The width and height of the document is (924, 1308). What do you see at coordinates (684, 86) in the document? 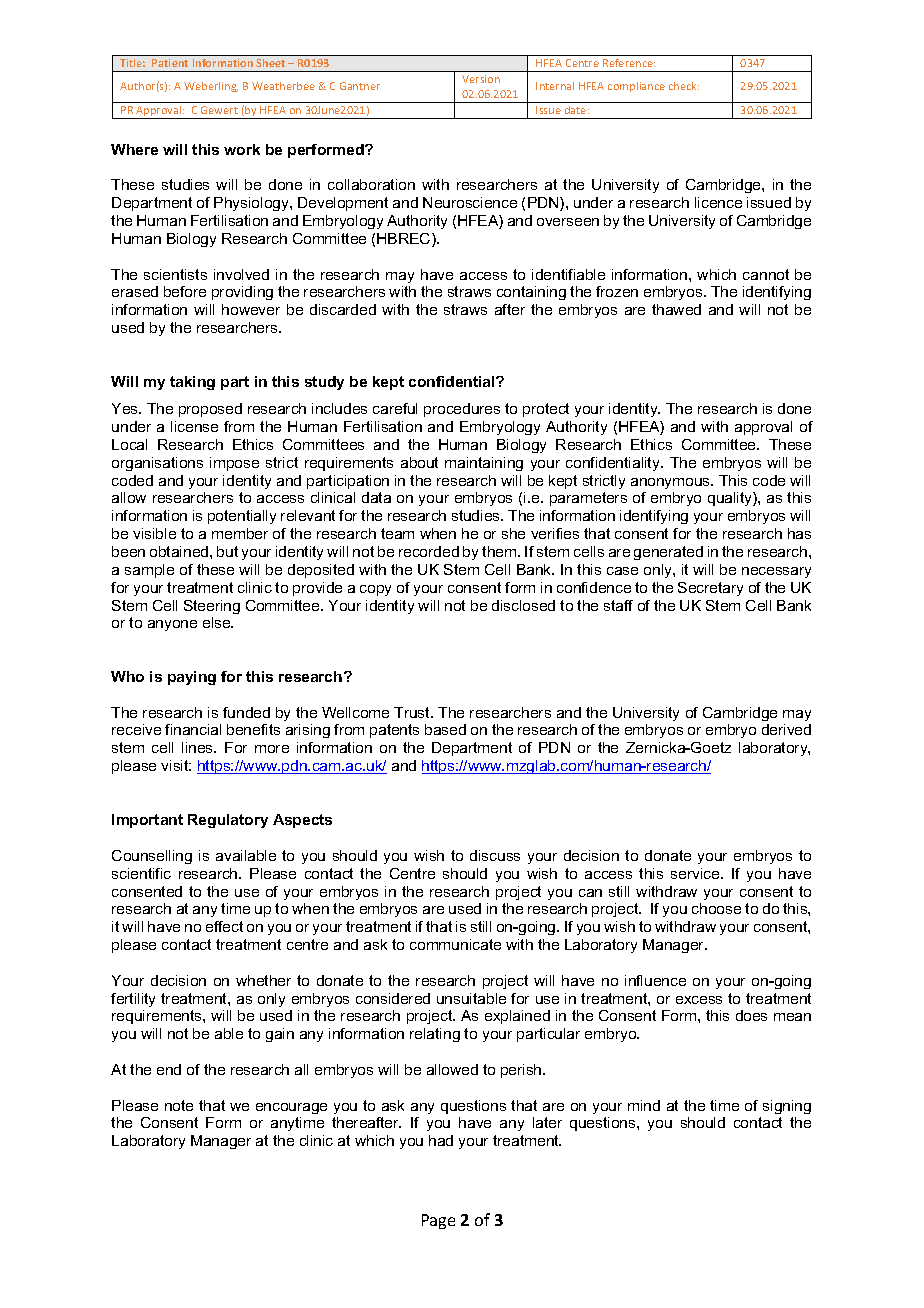
I see `check` at bounding box center [684, 86].
